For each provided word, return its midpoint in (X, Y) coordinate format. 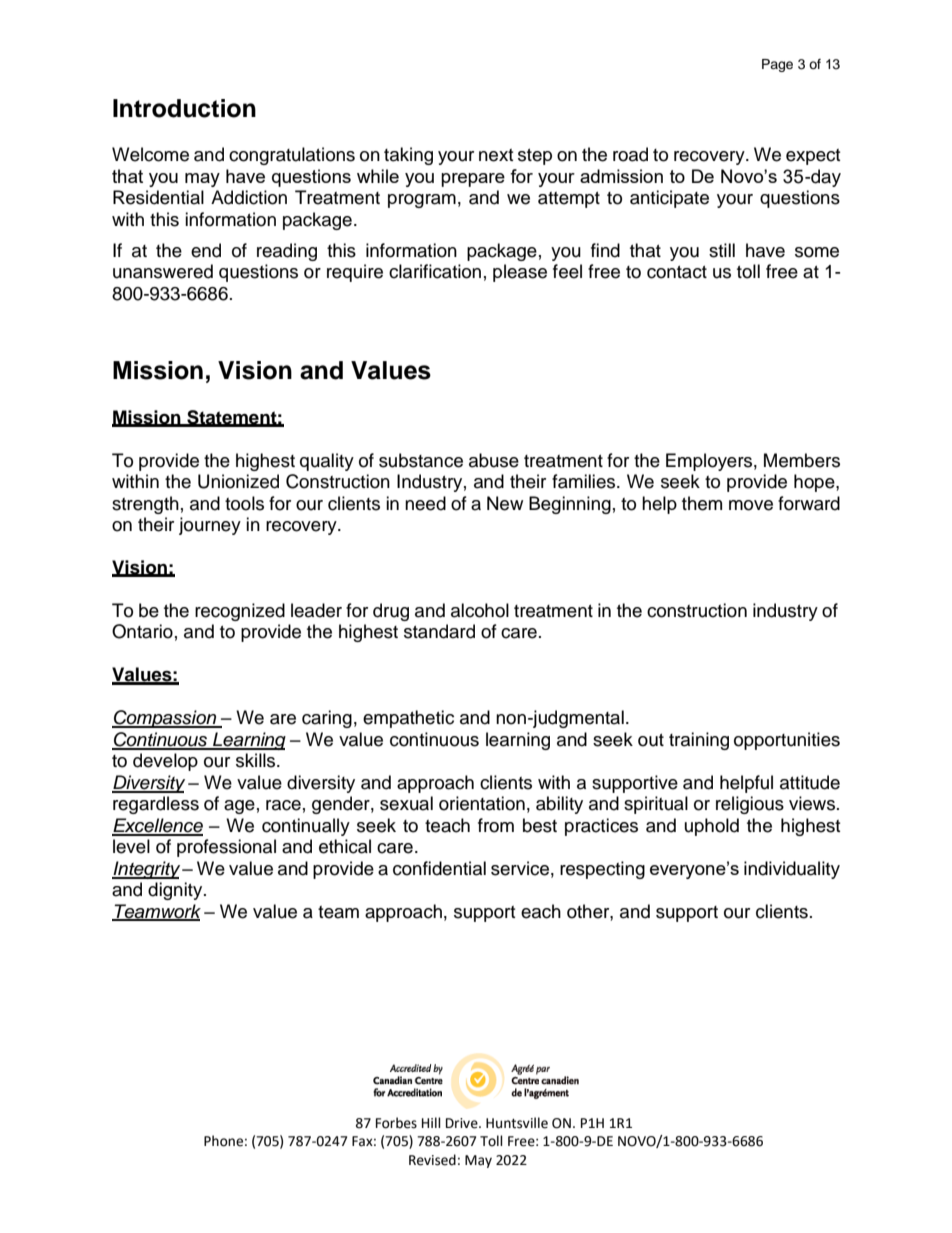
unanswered (163, 271)
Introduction (184, 108)
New (505, 503)
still (722, 250)
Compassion (165, 719)
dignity (176, 891)
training (699, 741)
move (751, 505)
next (496, 155)
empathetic (408, 719)
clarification (435, 271)
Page (777, 65)
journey (210, 526)
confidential (439, 868)
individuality (792, 870)
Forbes (396, 1123)
